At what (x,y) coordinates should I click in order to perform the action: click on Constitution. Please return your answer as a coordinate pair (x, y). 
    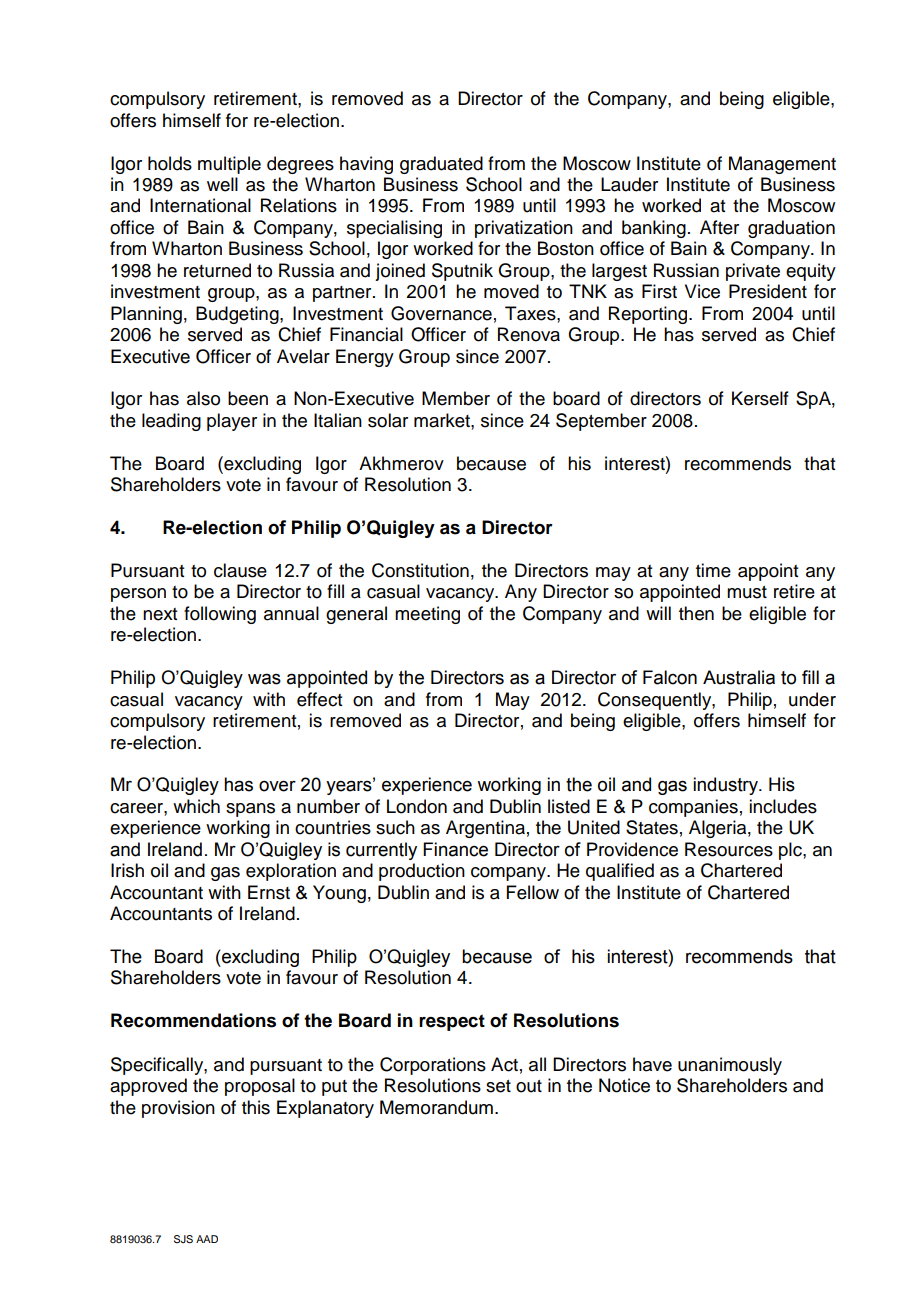
    Looking at the image, I should click on (420, 570).
